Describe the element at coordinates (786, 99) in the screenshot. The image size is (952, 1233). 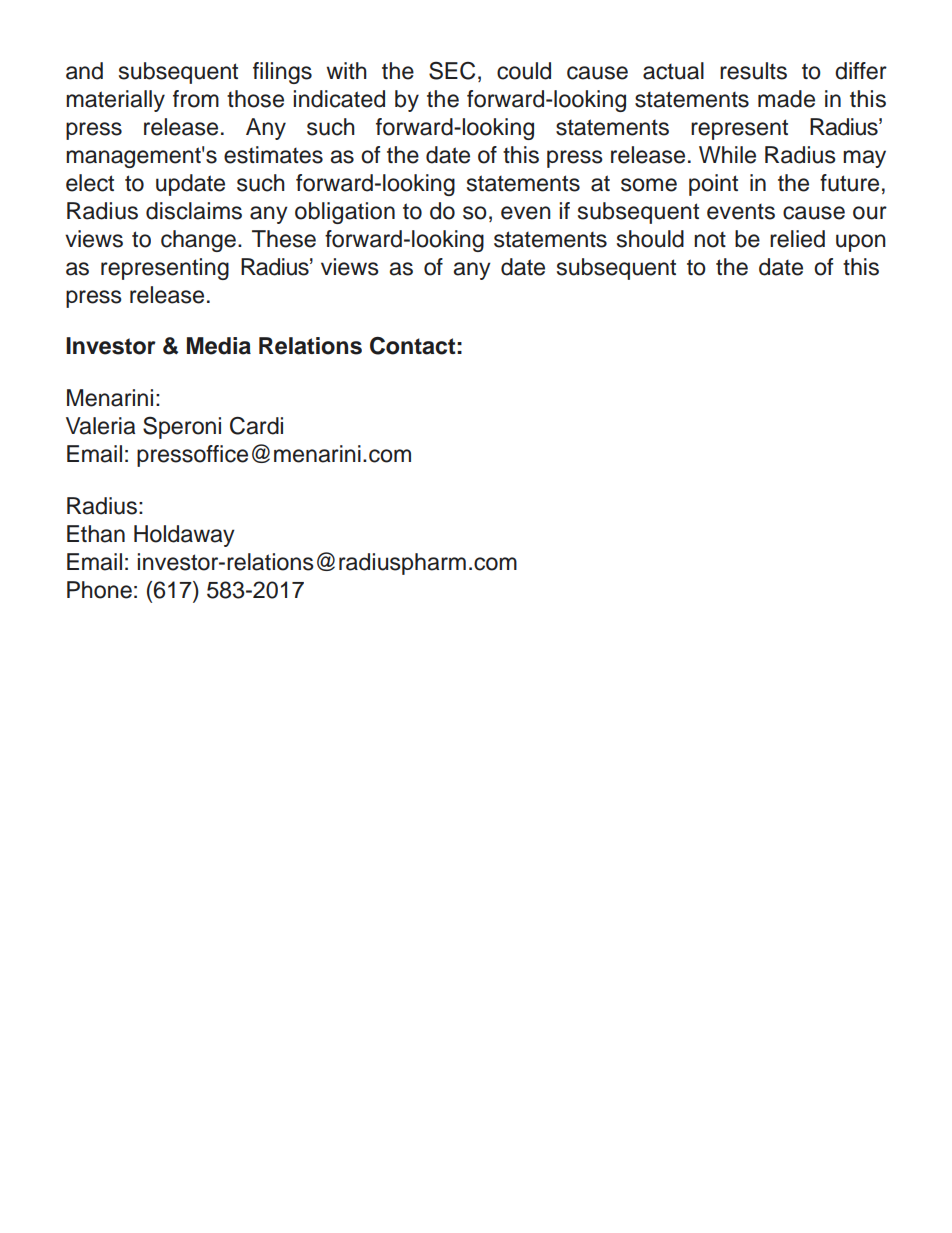
I see `made` at that location.
